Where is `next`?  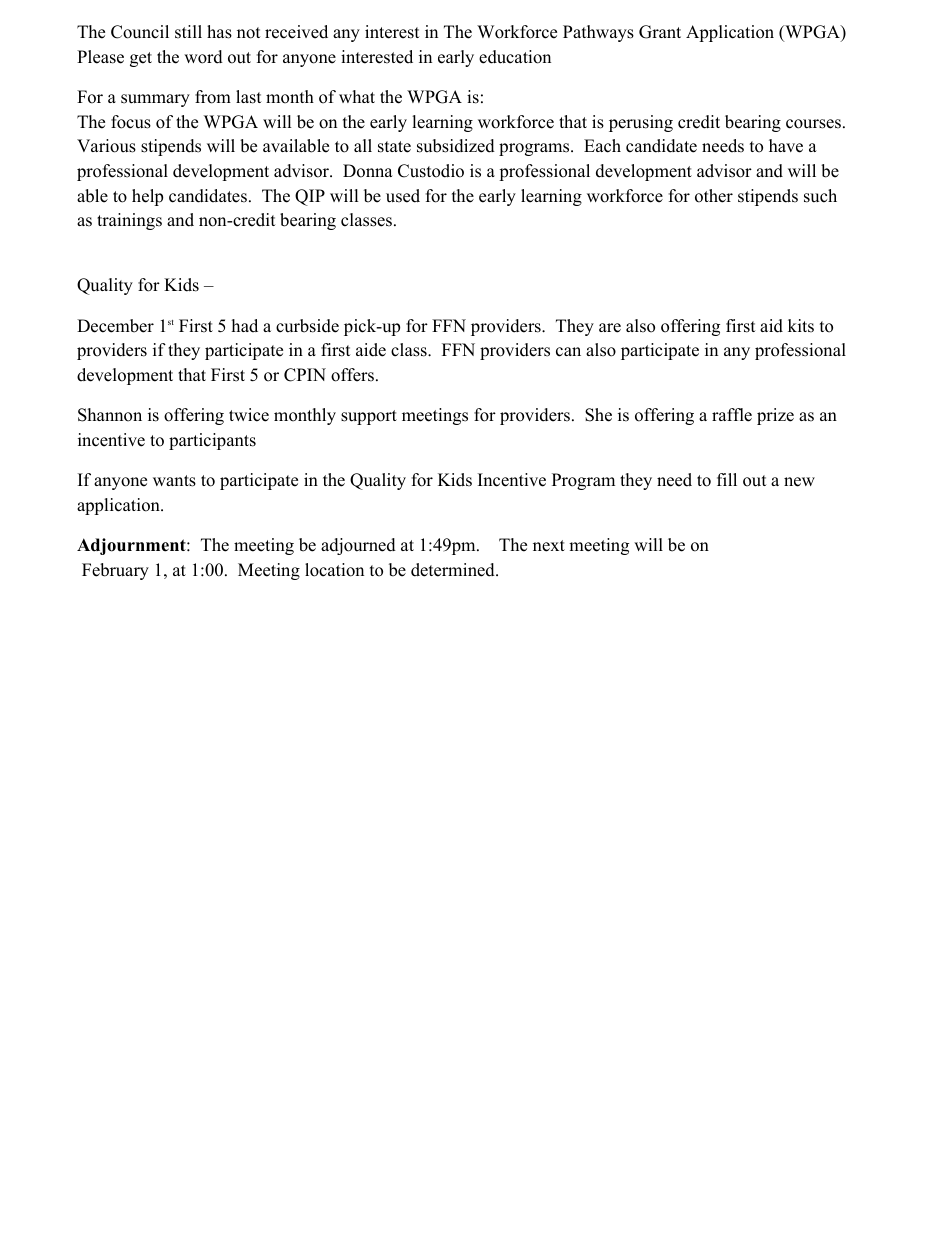
next is located at coordinates (549, 546).
